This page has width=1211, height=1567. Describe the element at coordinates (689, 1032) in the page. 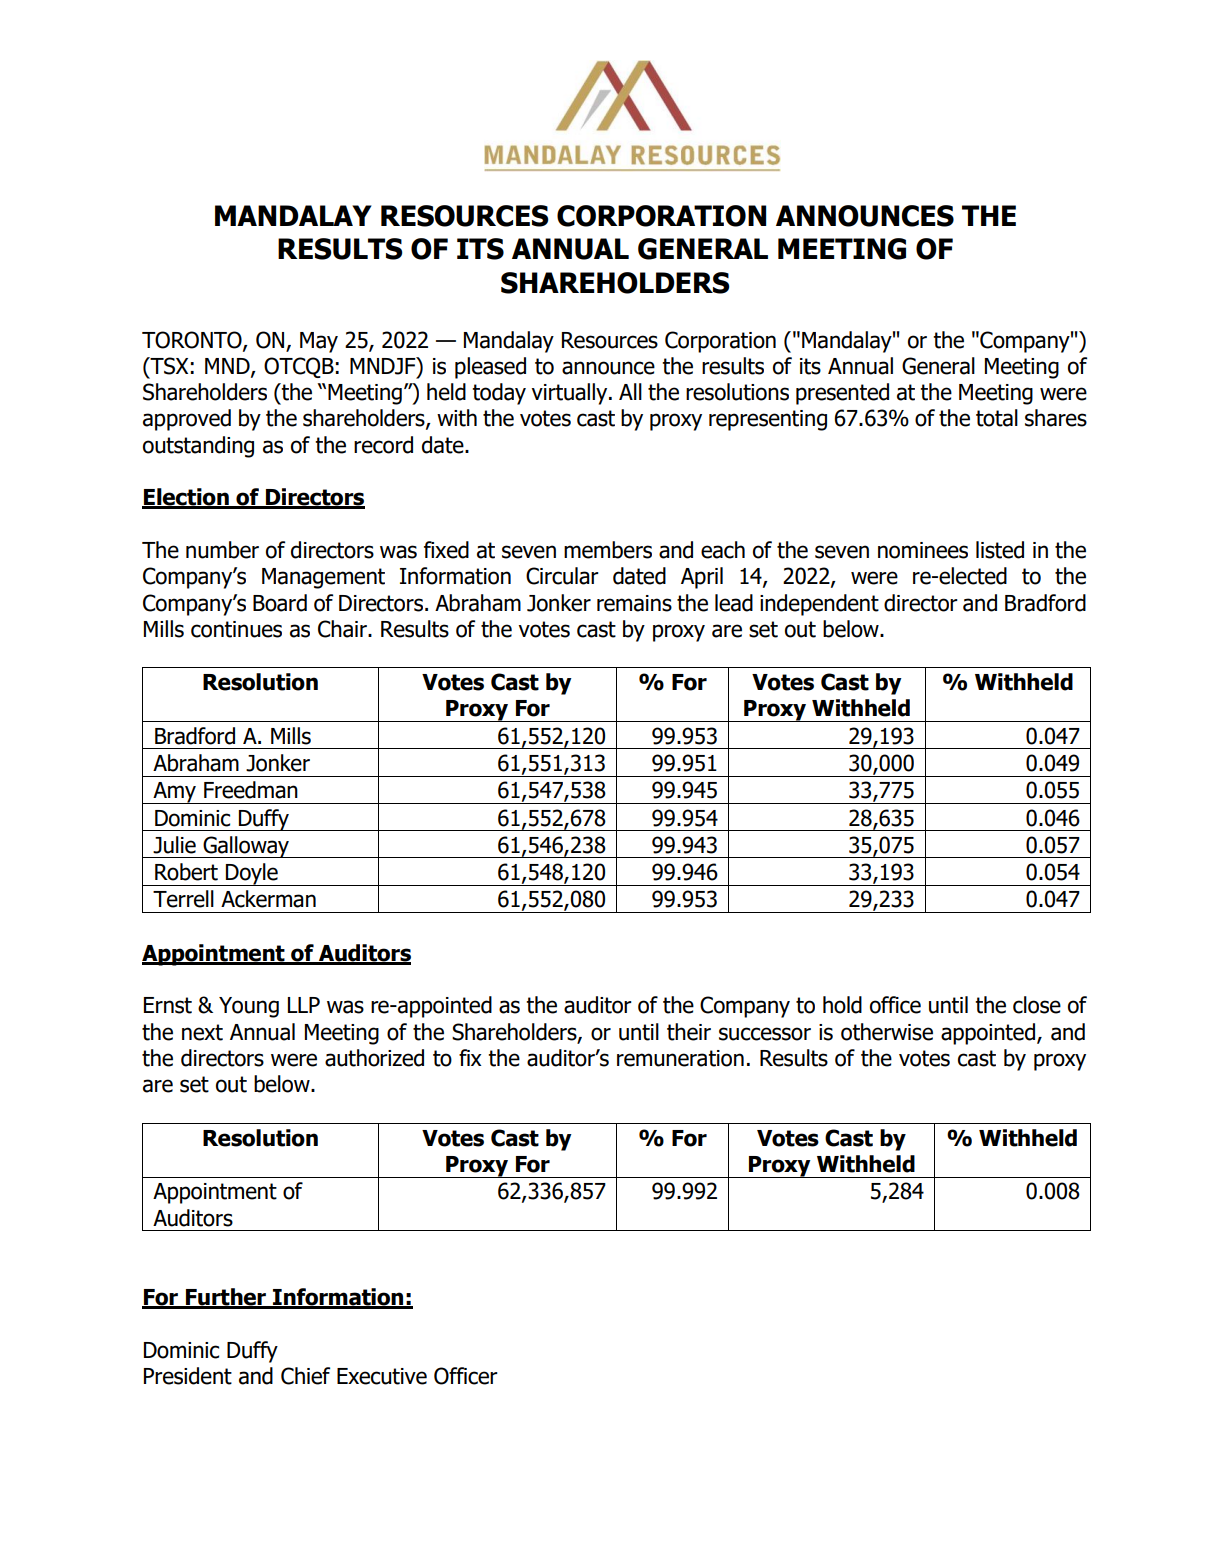

I see `their` at that location.
